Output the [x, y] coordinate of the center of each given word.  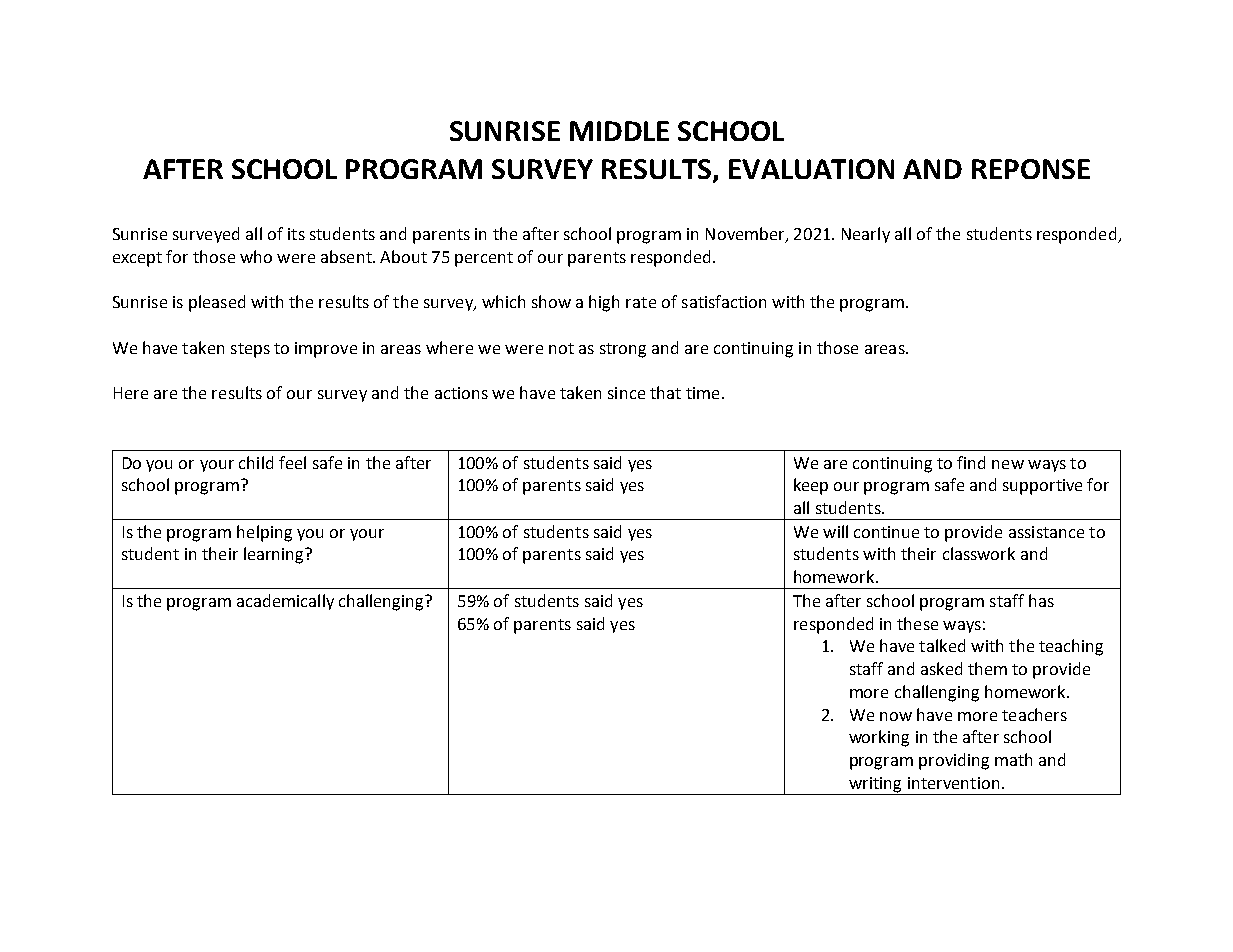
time [702, 393]
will [835, 531]
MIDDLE [619, 131]
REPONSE [1031, 169]
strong [623, 350]
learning [275, 555]
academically [285, 602]
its [296, 234]
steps [250, 350]
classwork [979, 553]
